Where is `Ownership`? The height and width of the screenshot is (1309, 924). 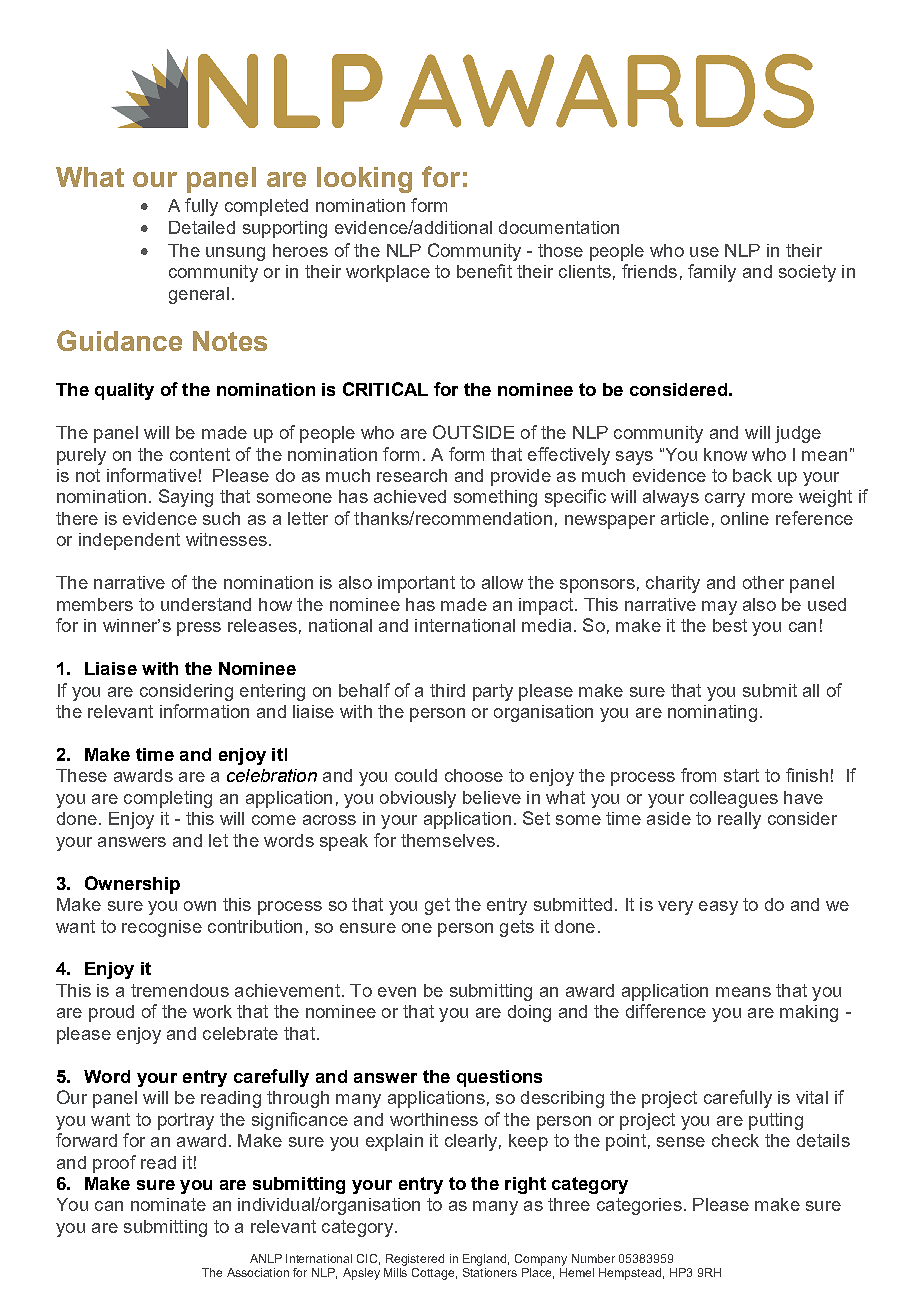
Ownership is located at coordinates (132, 885).
